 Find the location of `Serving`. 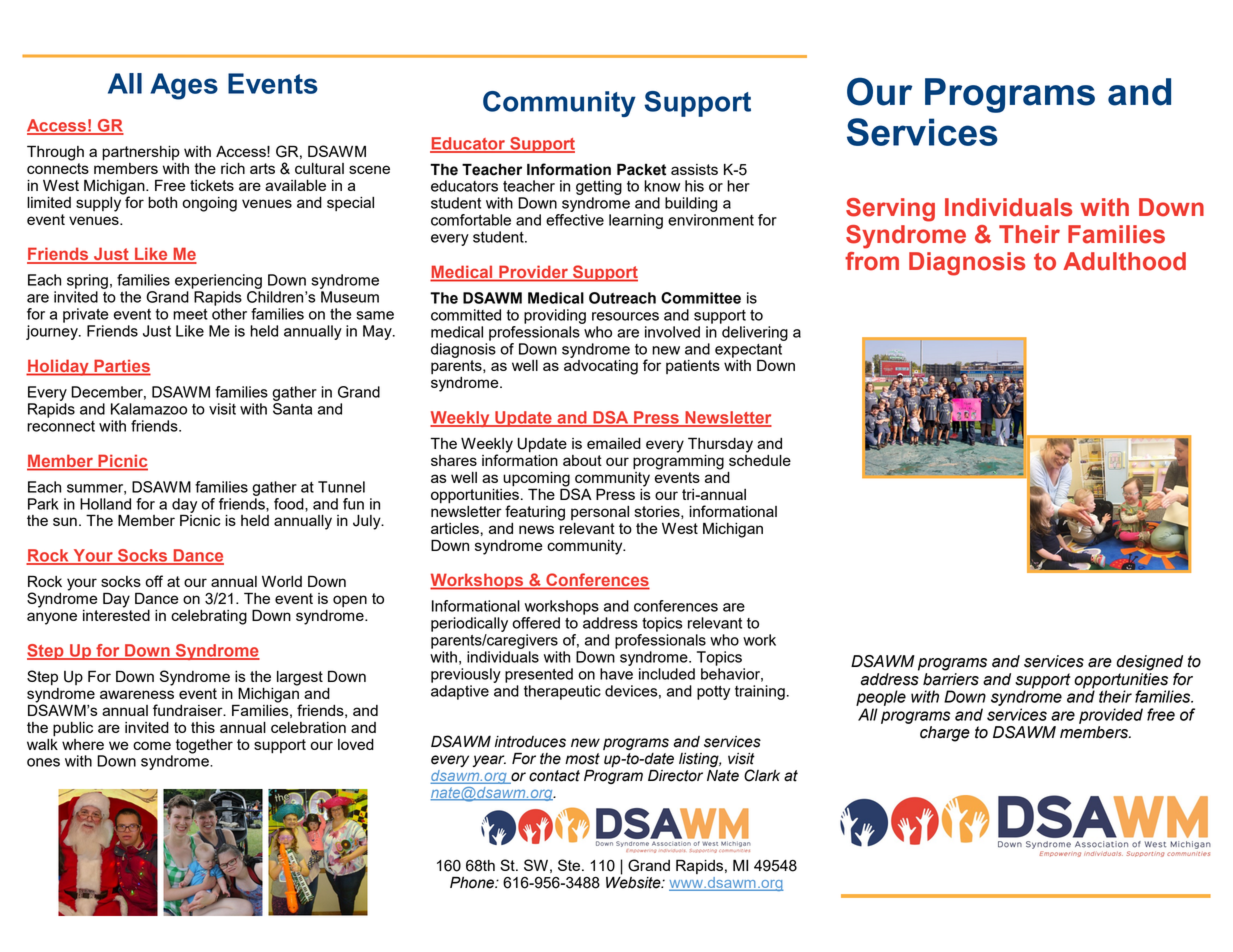

Serving is located at coordinates (890, 210).
